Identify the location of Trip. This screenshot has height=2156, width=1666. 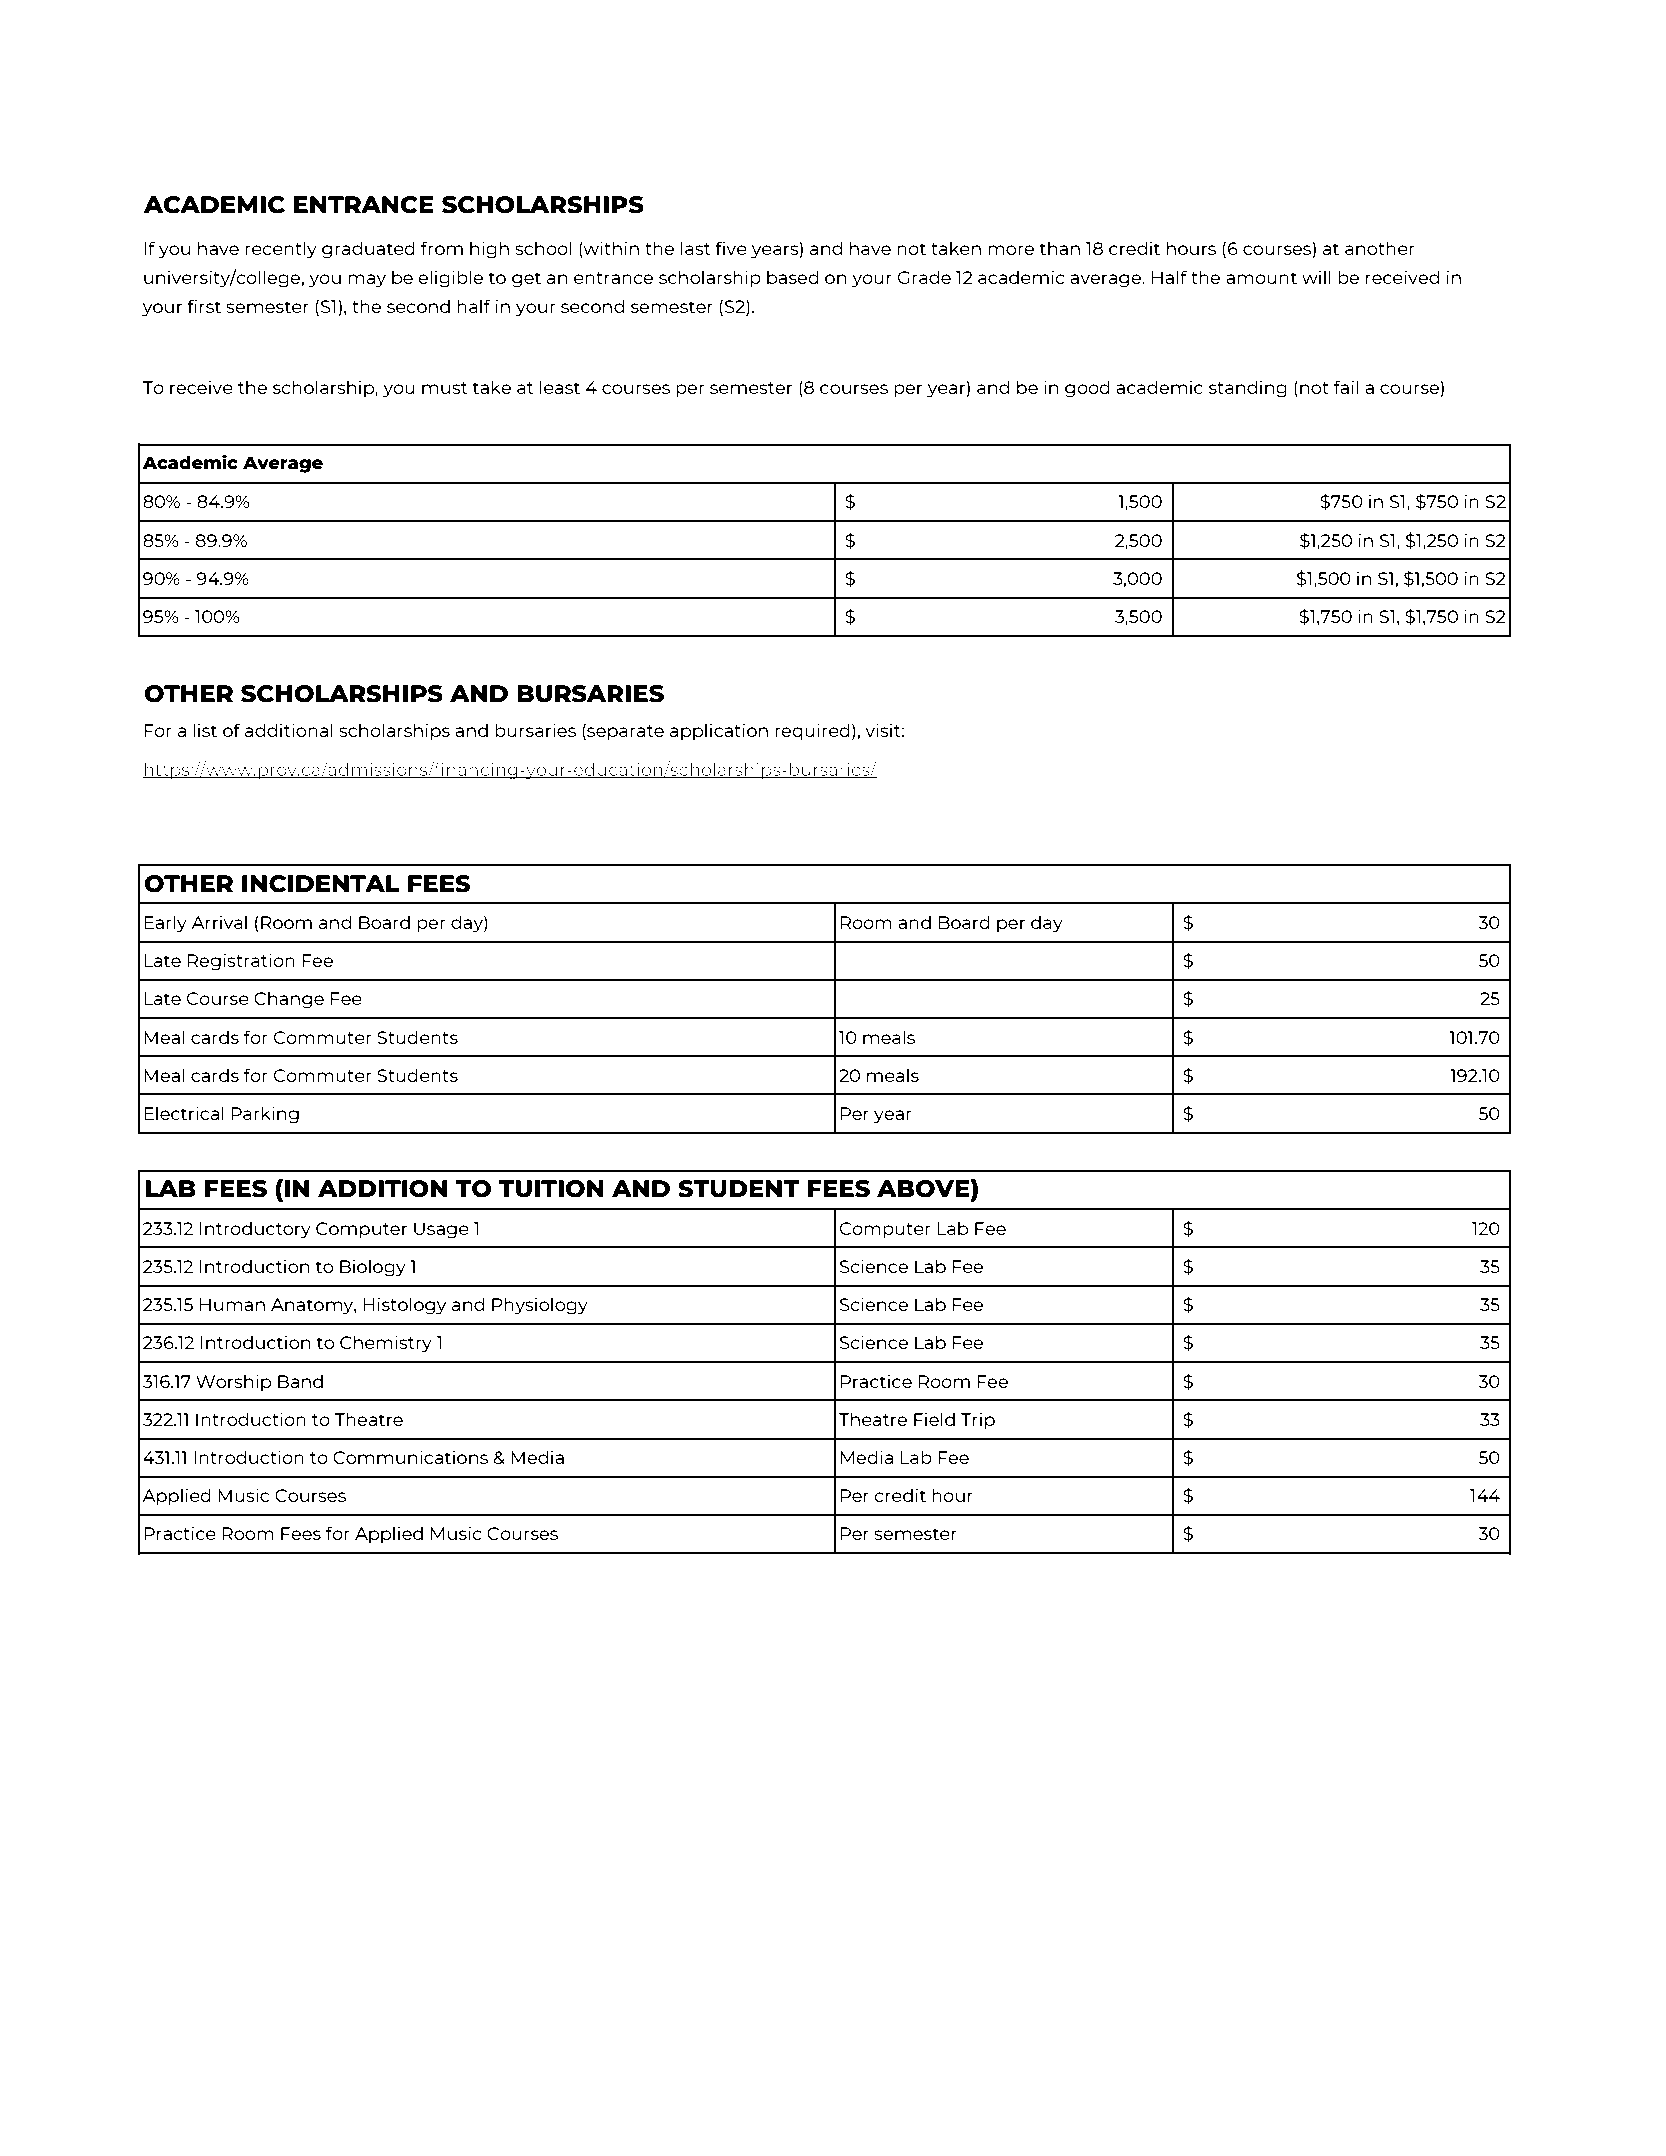
(978, 1421).
